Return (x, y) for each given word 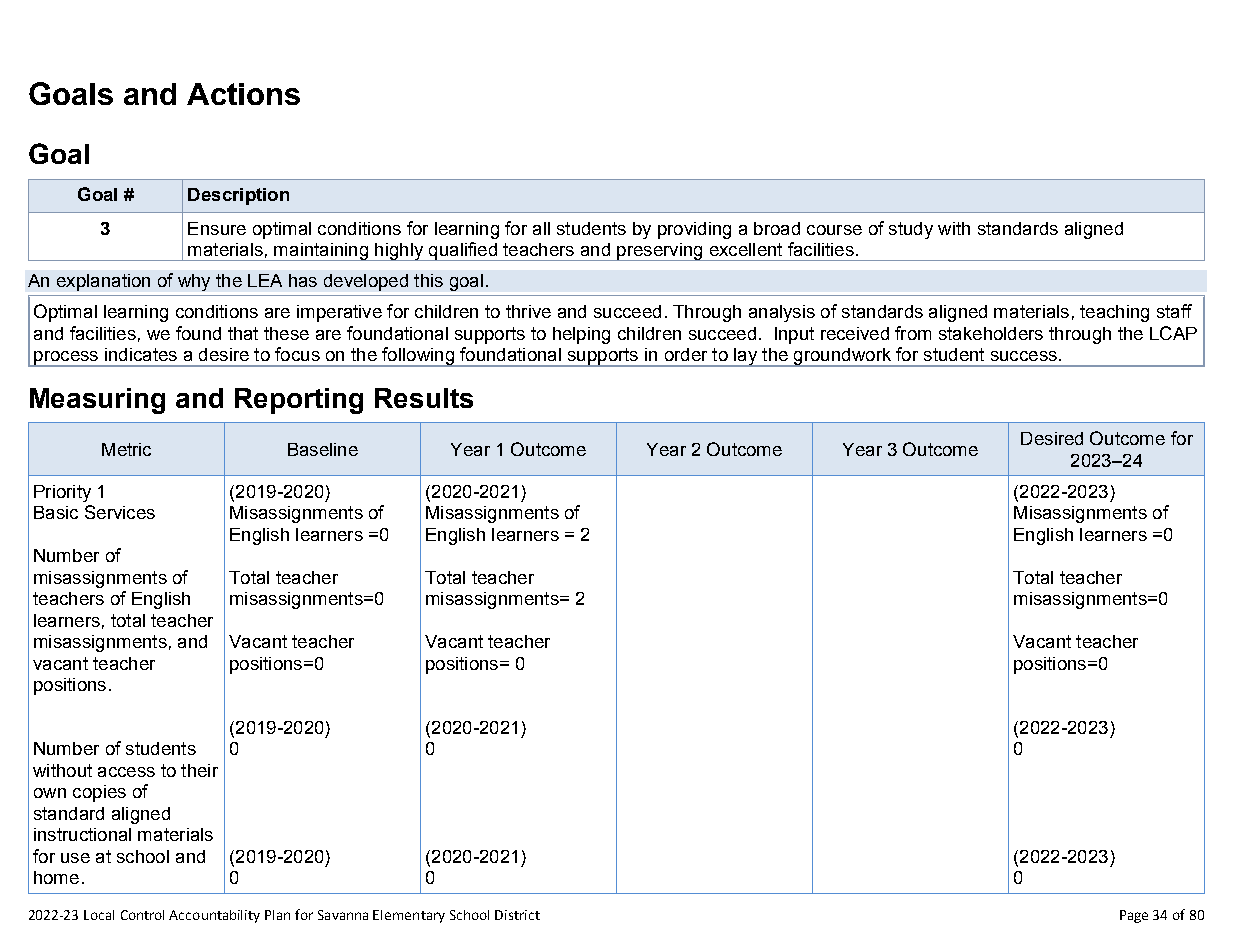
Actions (243, 94)
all (541, 228)
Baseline (323, 449)
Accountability (214, 916)
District (517, 915)
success (1024, 356)
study (911, 230)
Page (1134, 916)
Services (120, 512)
